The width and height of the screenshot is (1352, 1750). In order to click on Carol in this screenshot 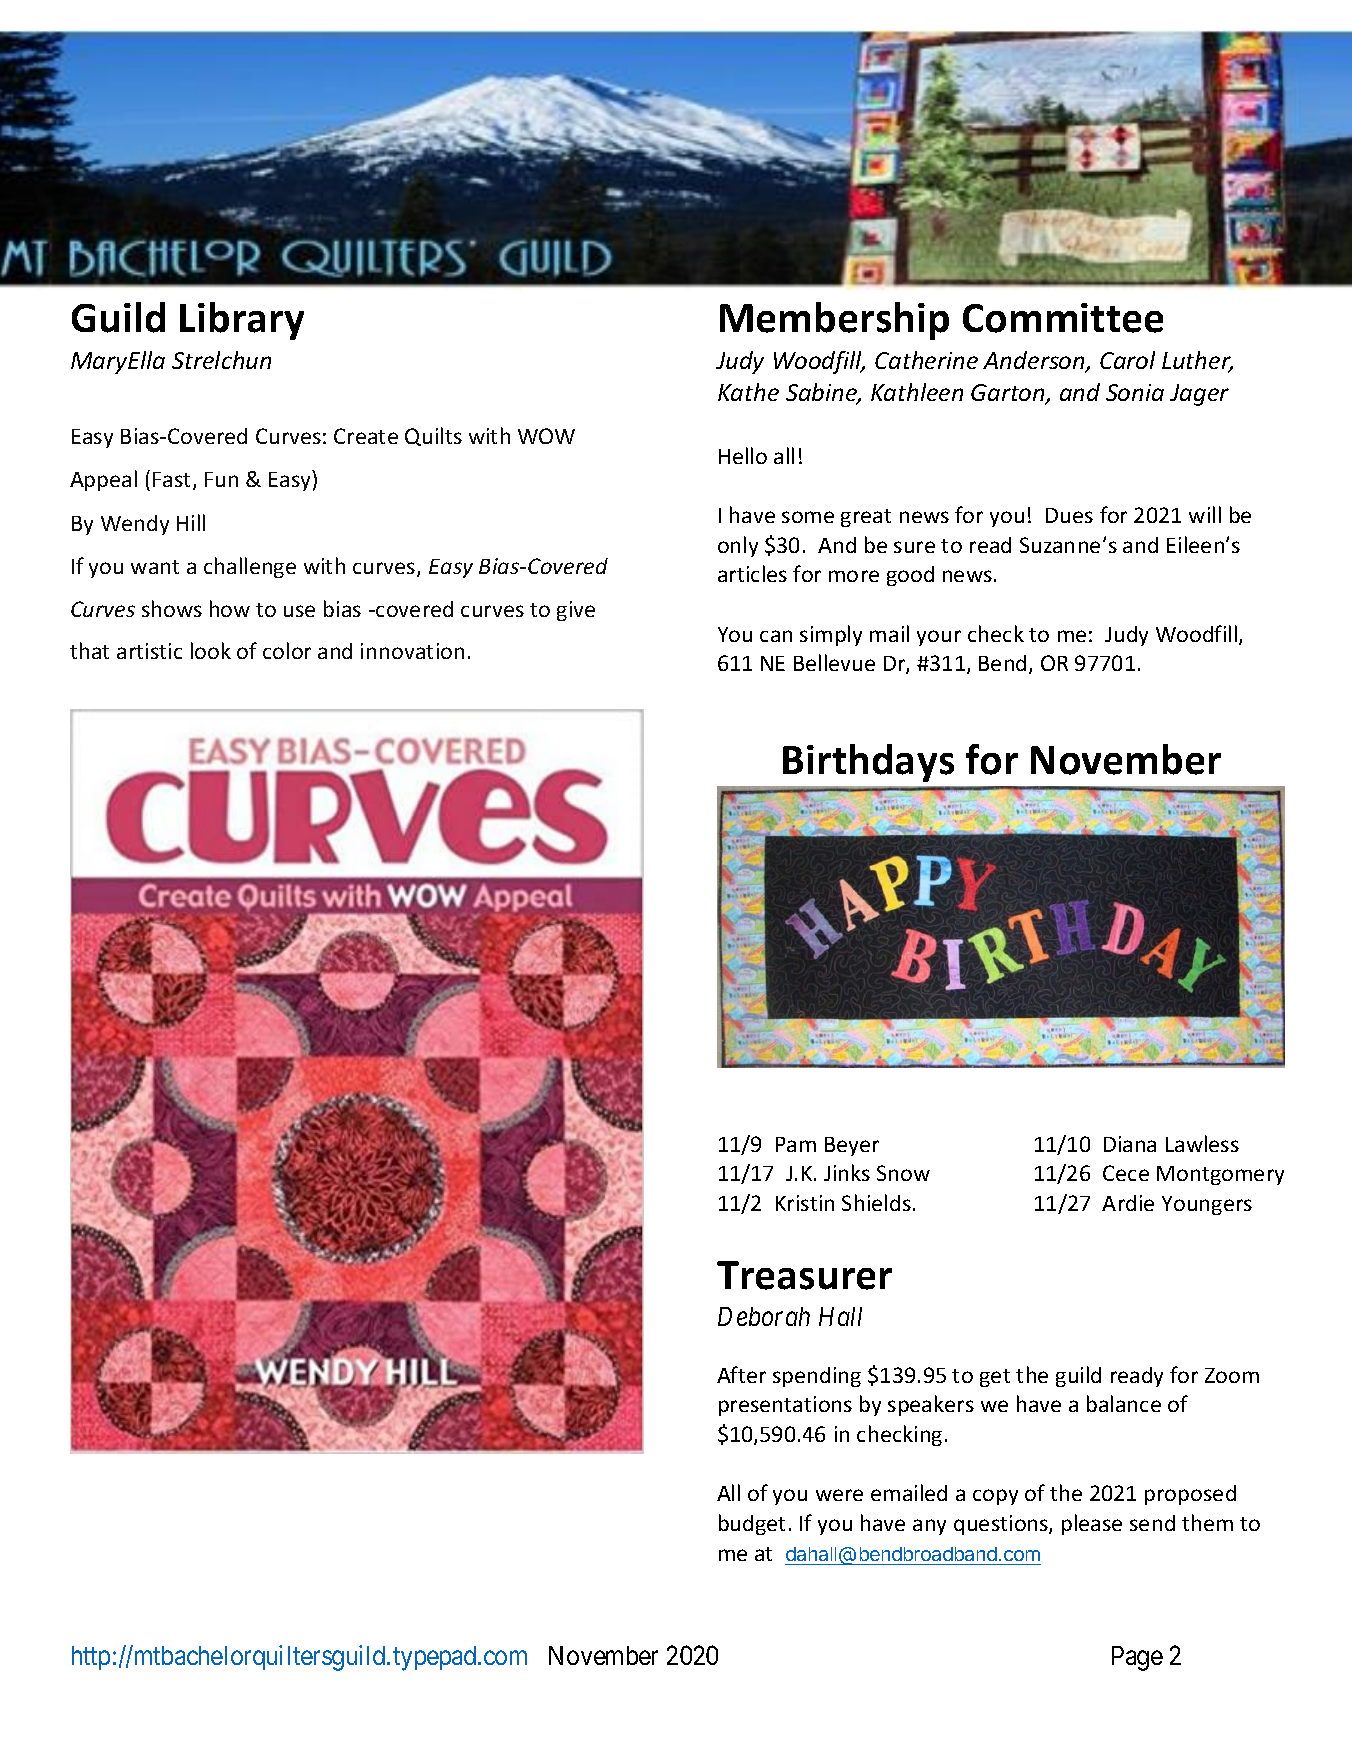, I will do `click(1127, 360)`.
